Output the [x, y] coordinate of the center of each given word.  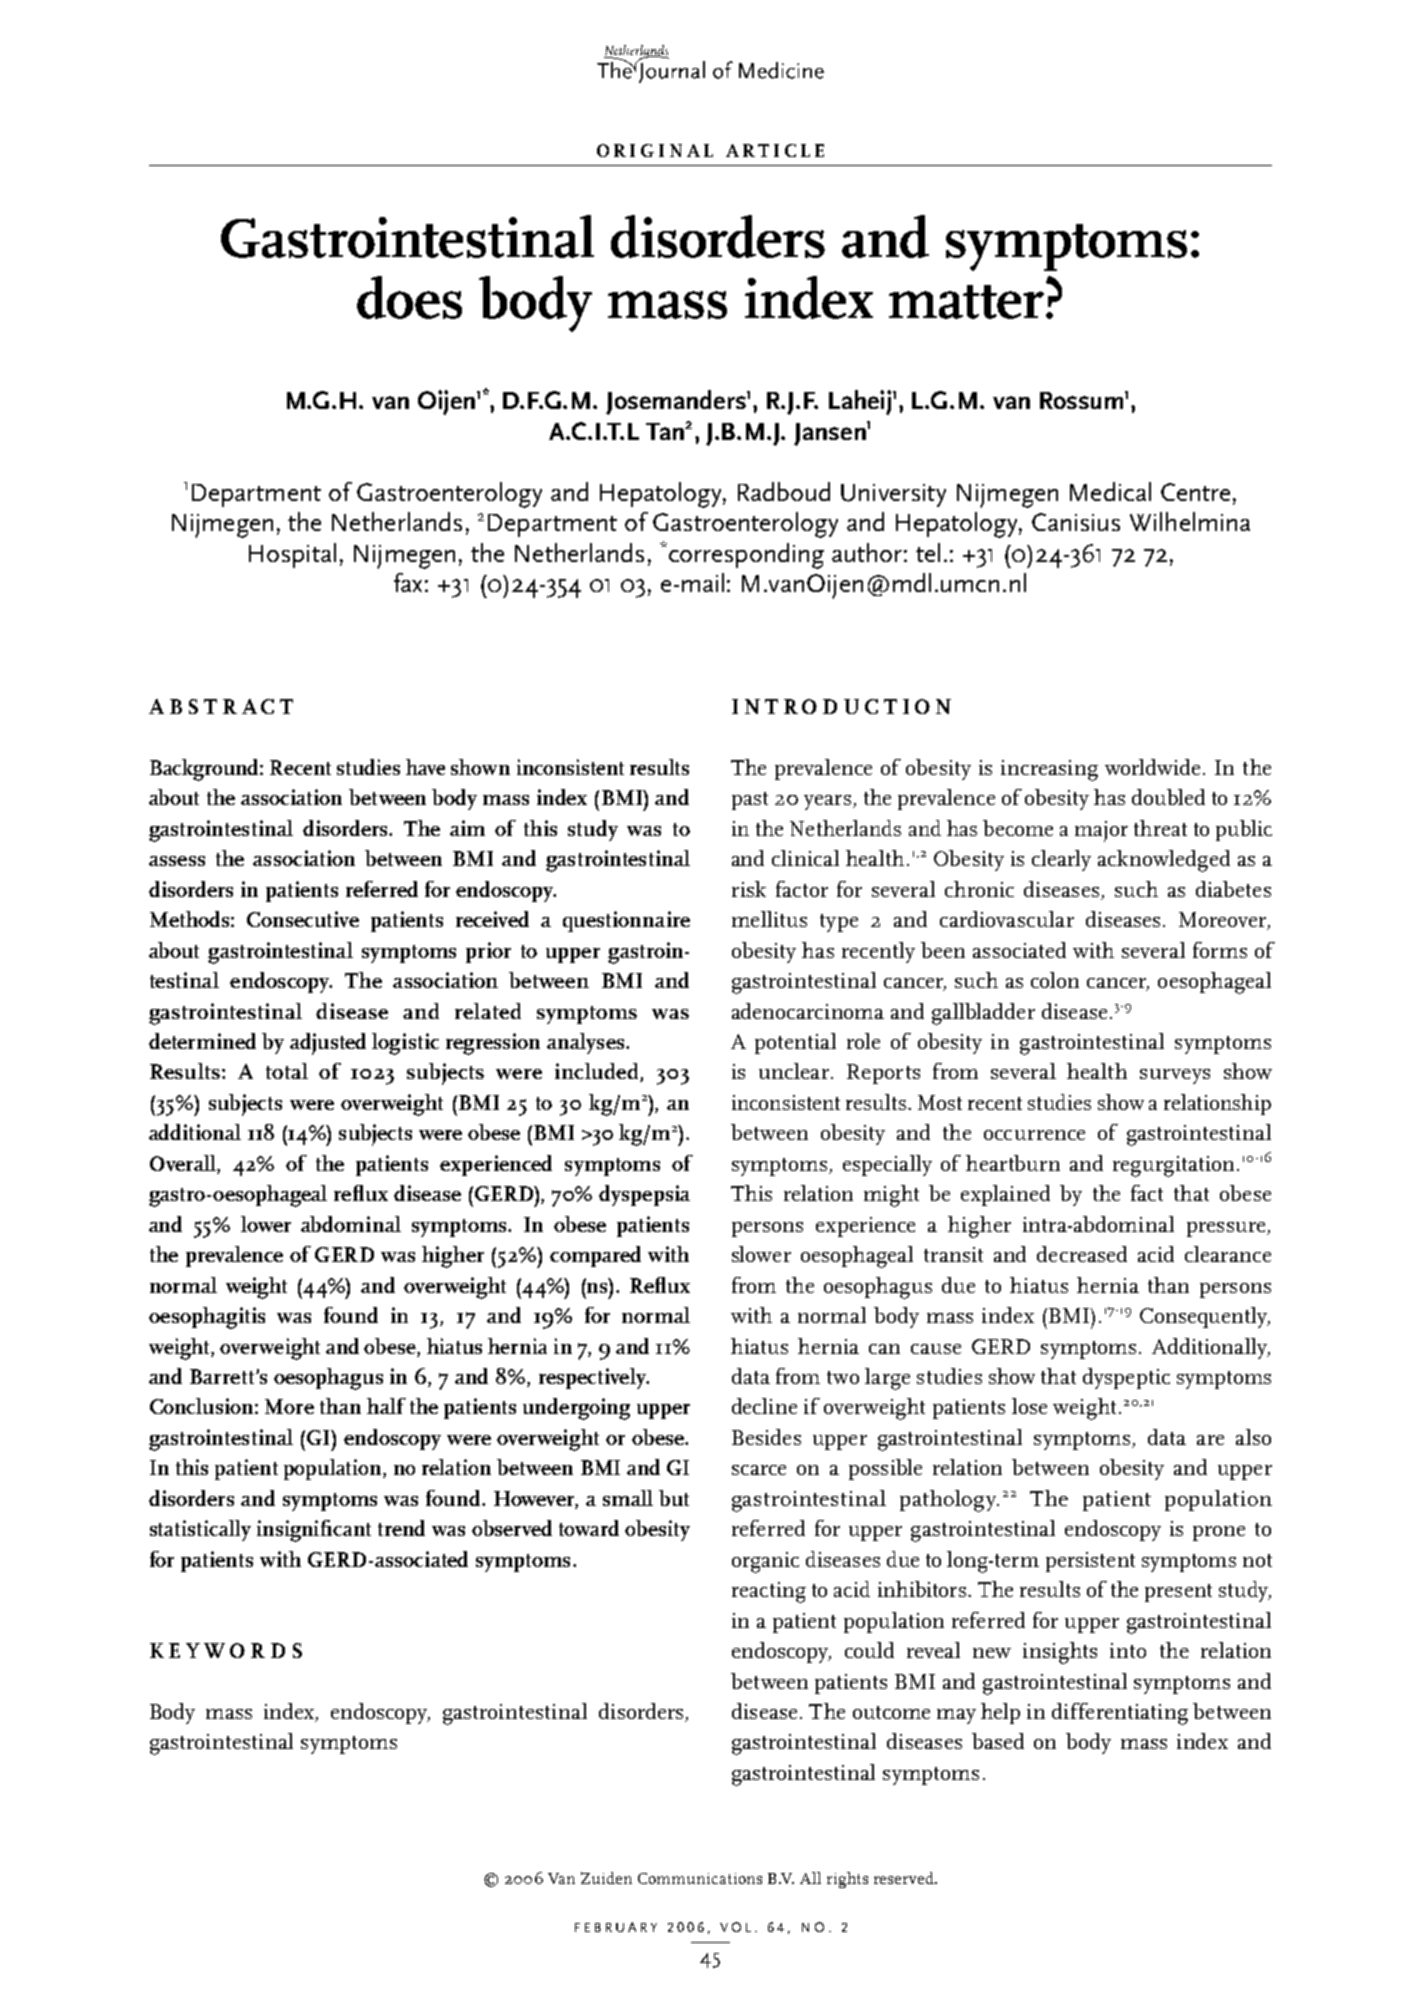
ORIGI [630, 150]
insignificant [314, 1531]
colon [1055, 980]
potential [795, 1043]
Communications [700, 1878]
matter [968, 300]
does [409, 297]
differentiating [1120, 1714]
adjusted [328, 1044]
